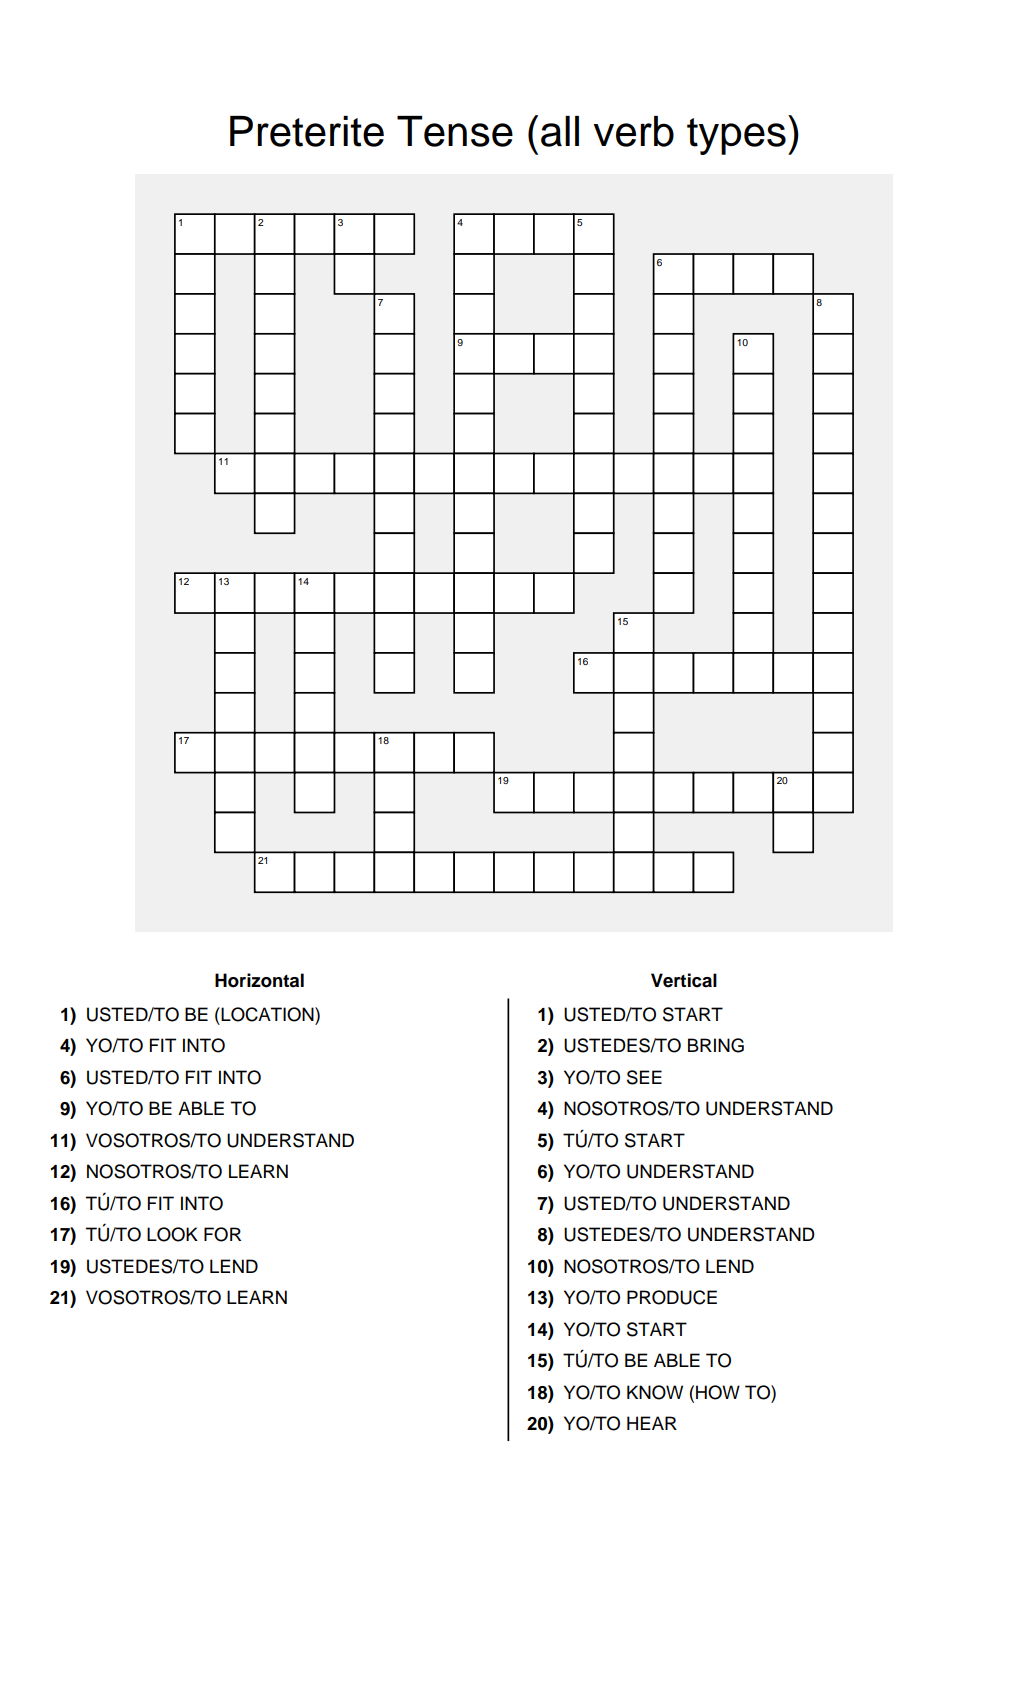 This screenshot has width=1028, height=1693. What do you see at coordinates (259, 980) in the screenshot?
I see `Horizontal` at bounding box center [259, 980].
